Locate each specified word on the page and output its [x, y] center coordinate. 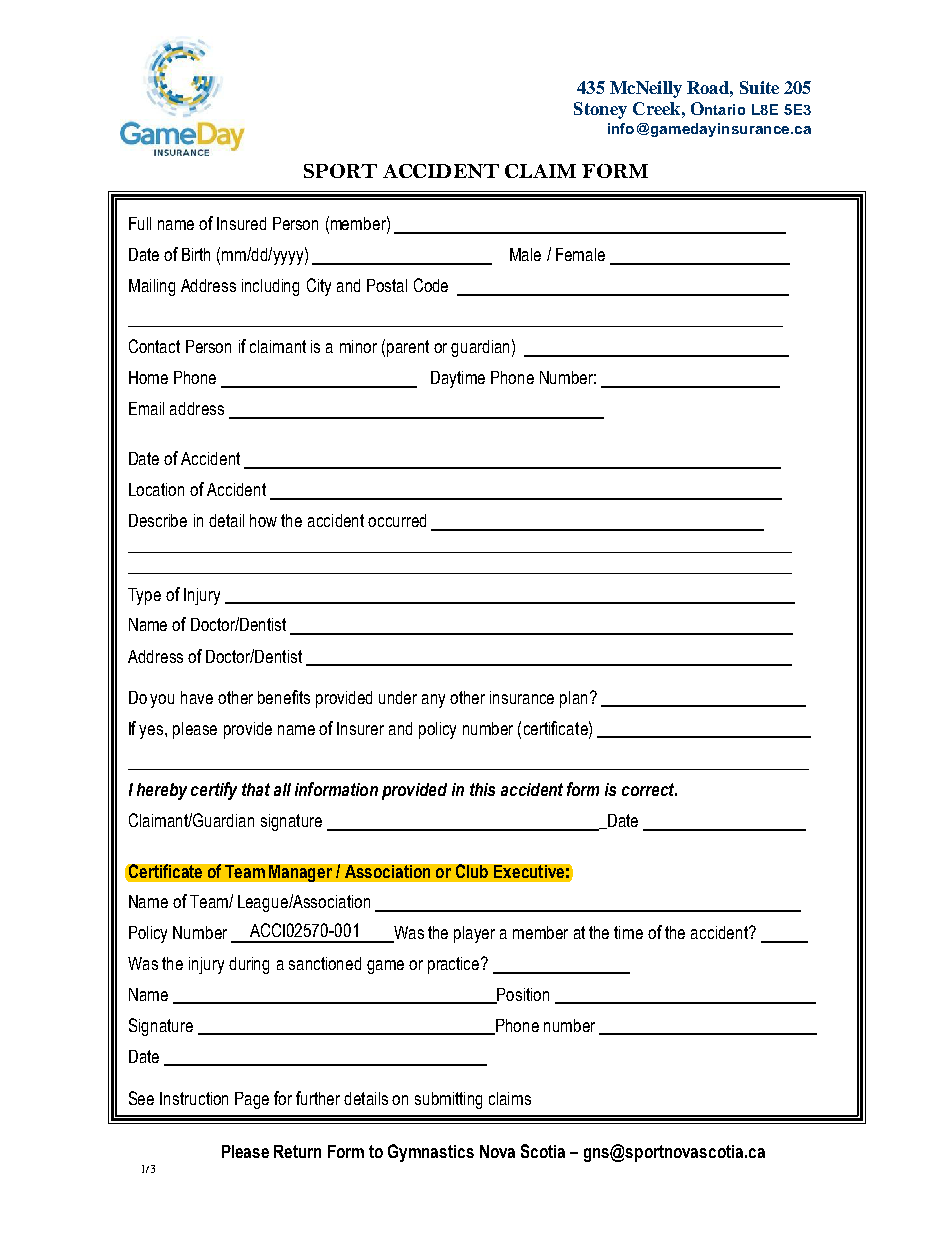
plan [573, 699]
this [482, 789]
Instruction [194, 1098]
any [433, 701]
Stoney [600, 110]
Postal [387, 285]
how [263, 520]
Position [522, 995]
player [474, 934]
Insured [241, 223]
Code [431, 285]
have [197, 697]
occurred [397, 520]
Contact [154, 346]
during [249, 965]
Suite [759, 87]
